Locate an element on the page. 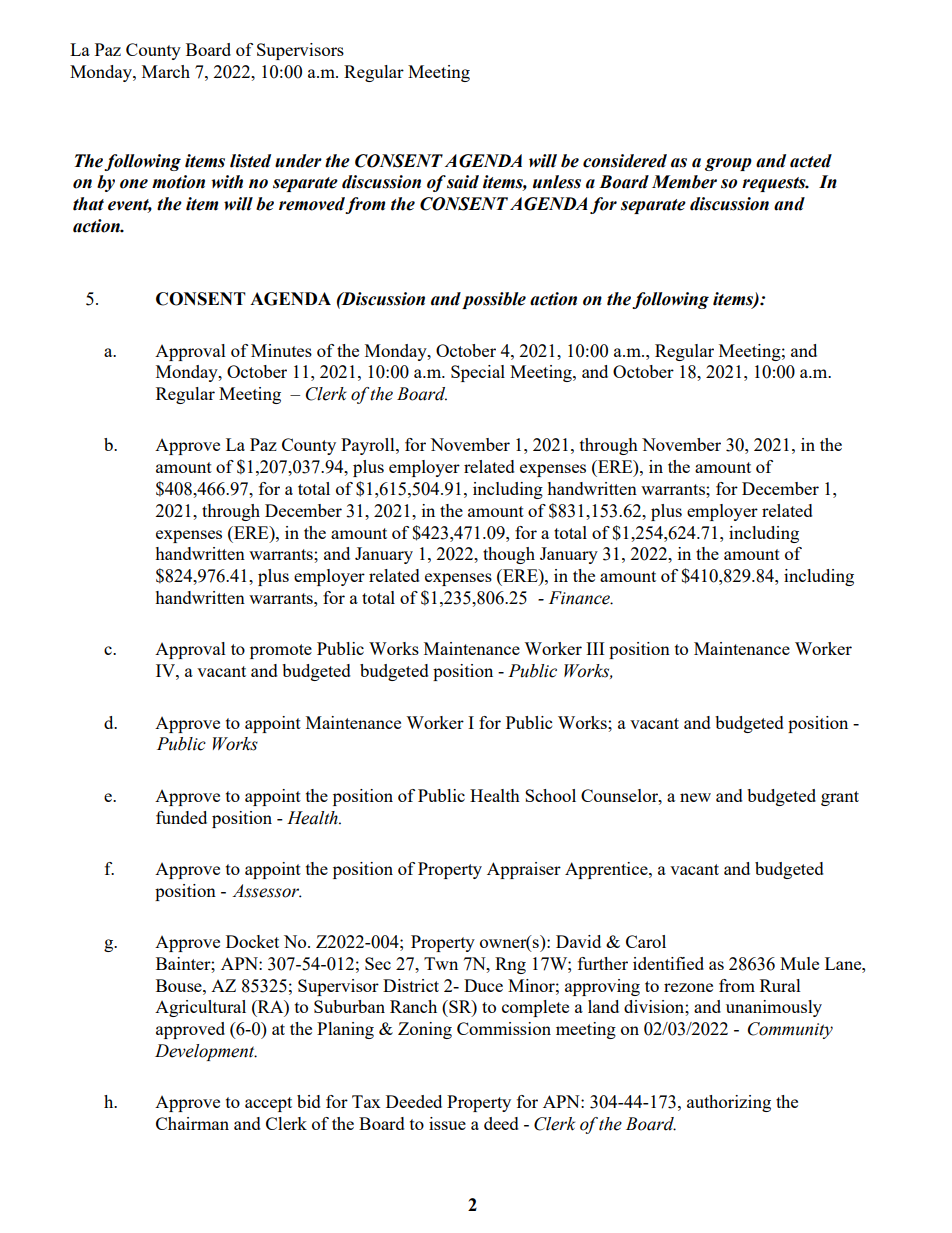  III is located at coordinates (595, 648).
